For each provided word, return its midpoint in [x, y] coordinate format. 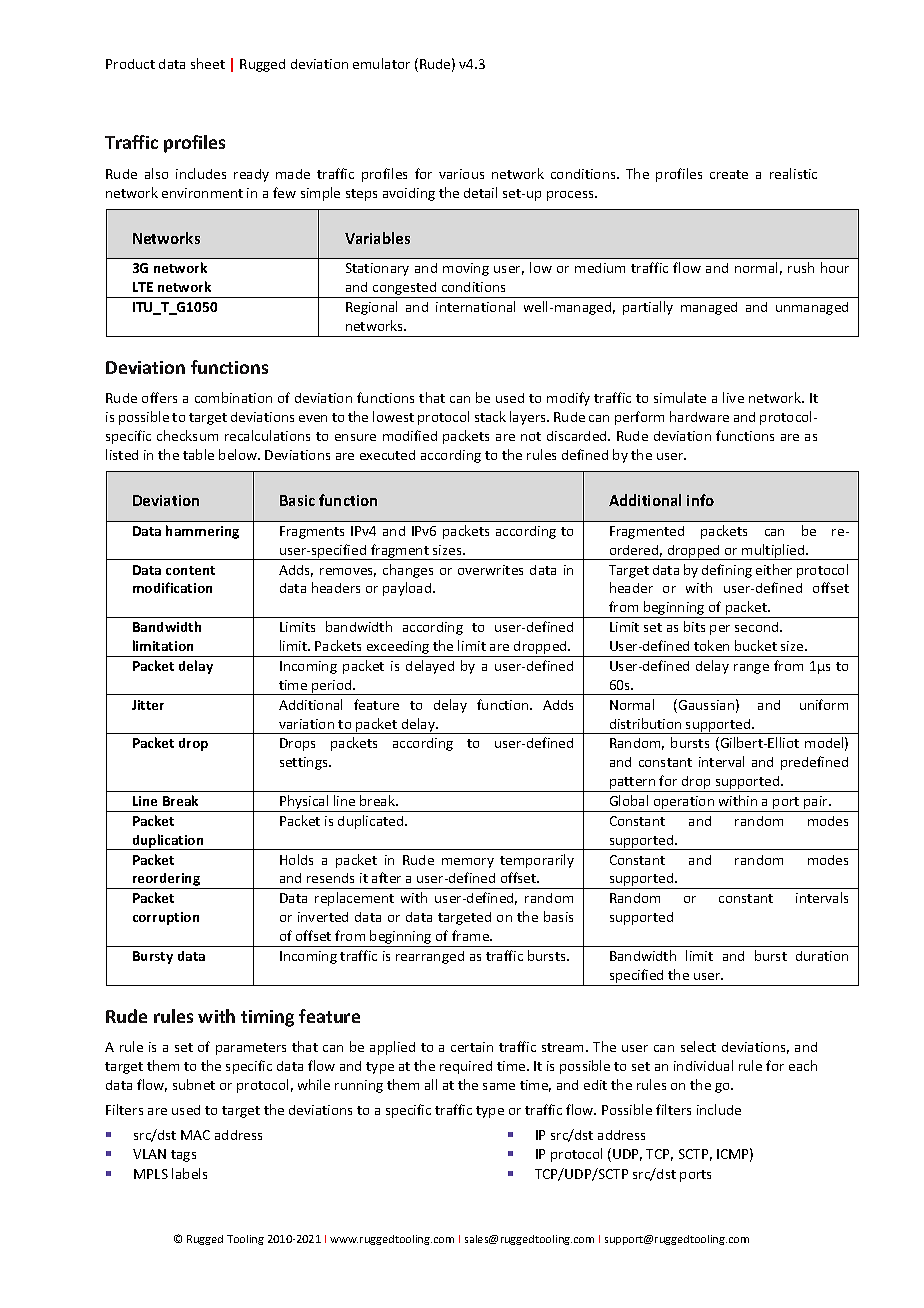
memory [468, 863]
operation [683, 804]
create [729, 174]
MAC [195, 1135]
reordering [167, 881]
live [733, 397]
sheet [208, 63]
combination [233, 397]
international [475, 306]
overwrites [490, 570]
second [758, 627]
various [461, 174]
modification [172, 587]
